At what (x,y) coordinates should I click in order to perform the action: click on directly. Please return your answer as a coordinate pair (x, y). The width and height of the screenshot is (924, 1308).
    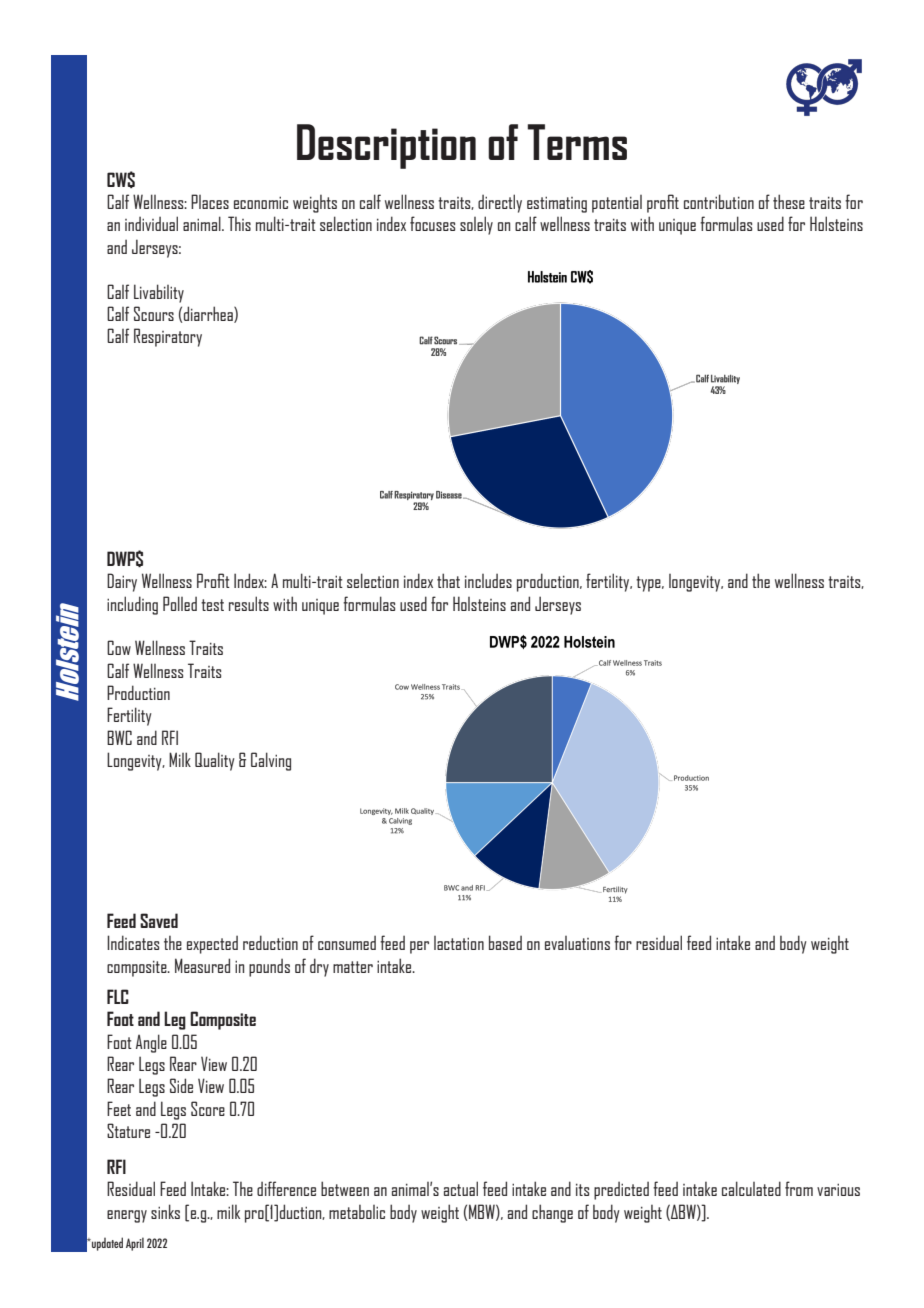
    Looking at the image, I should click on (500, 203).
